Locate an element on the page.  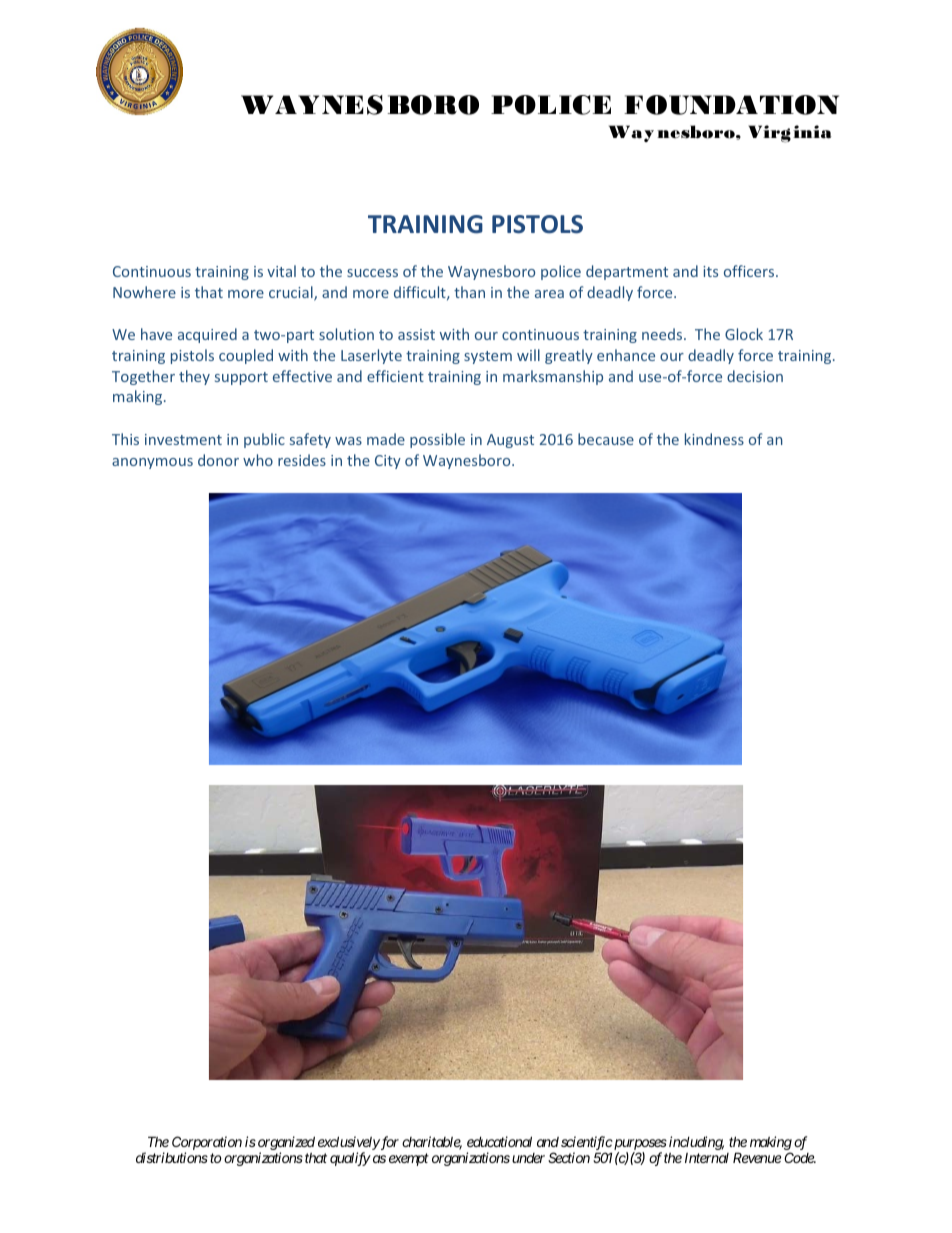
purposes is located at coordinates (639, 1146).
